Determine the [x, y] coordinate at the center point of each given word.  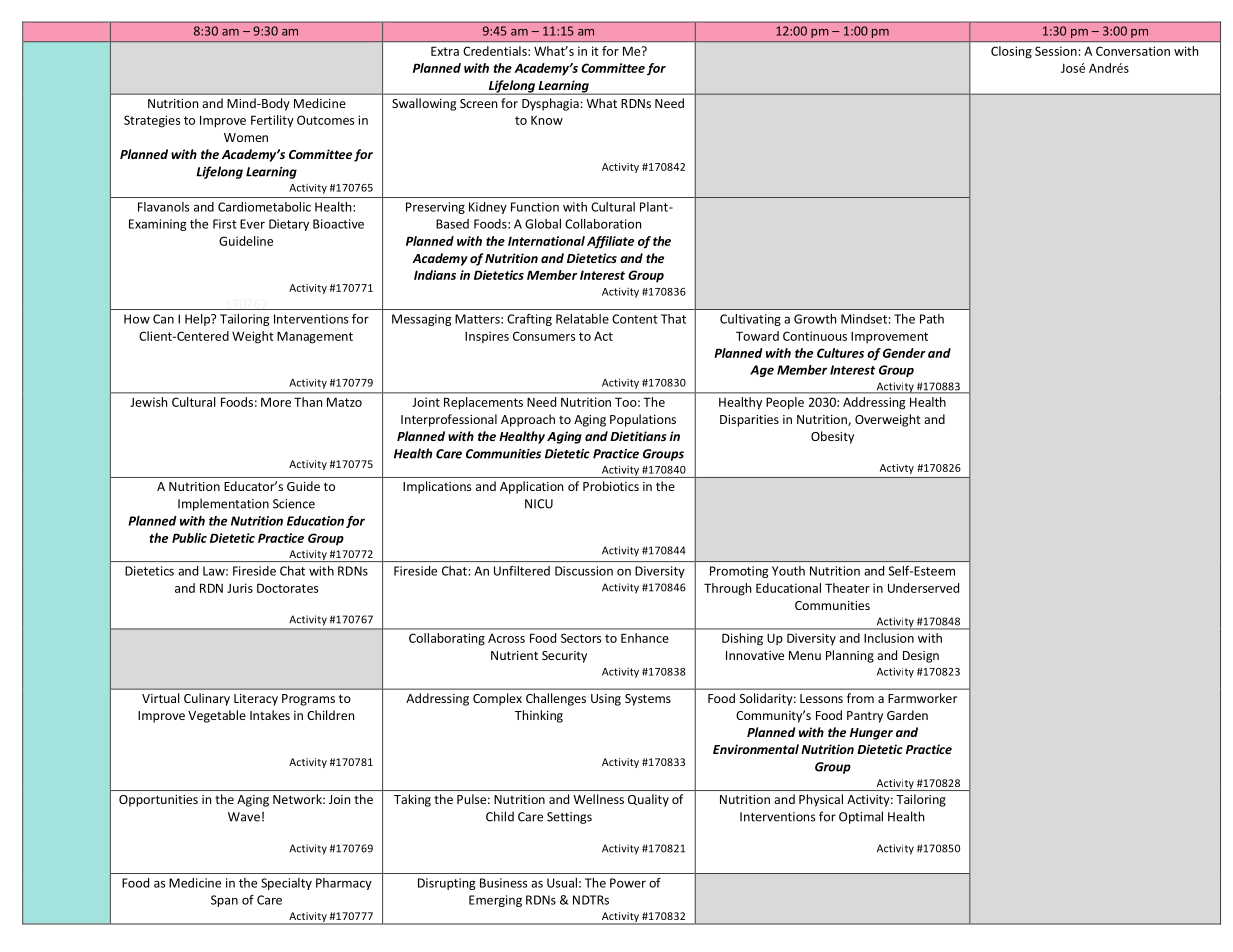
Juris [240, 588]
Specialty [286, 884]
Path [932, 319]
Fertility [272, 121]
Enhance [645, 638]
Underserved [923, 588]
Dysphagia [550, 104]
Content [635, 319]
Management [315, 337]
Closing [1011, 52]
